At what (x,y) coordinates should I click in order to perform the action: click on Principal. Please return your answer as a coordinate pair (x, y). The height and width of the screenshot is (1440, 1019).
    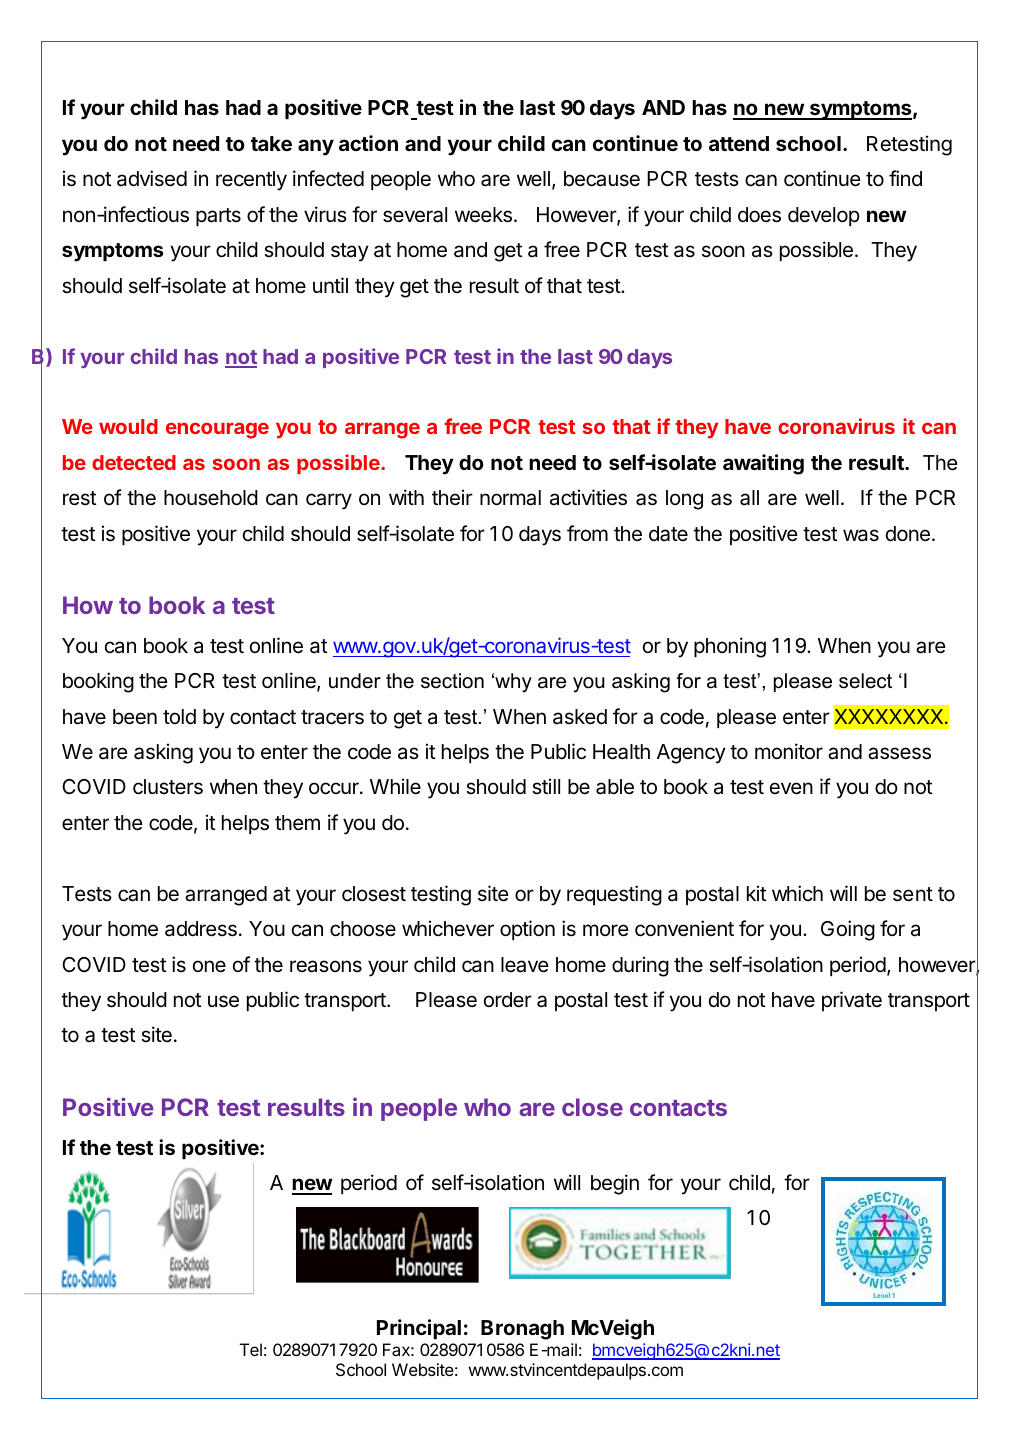
    Looking at the image, I should click on (419, 1329).
